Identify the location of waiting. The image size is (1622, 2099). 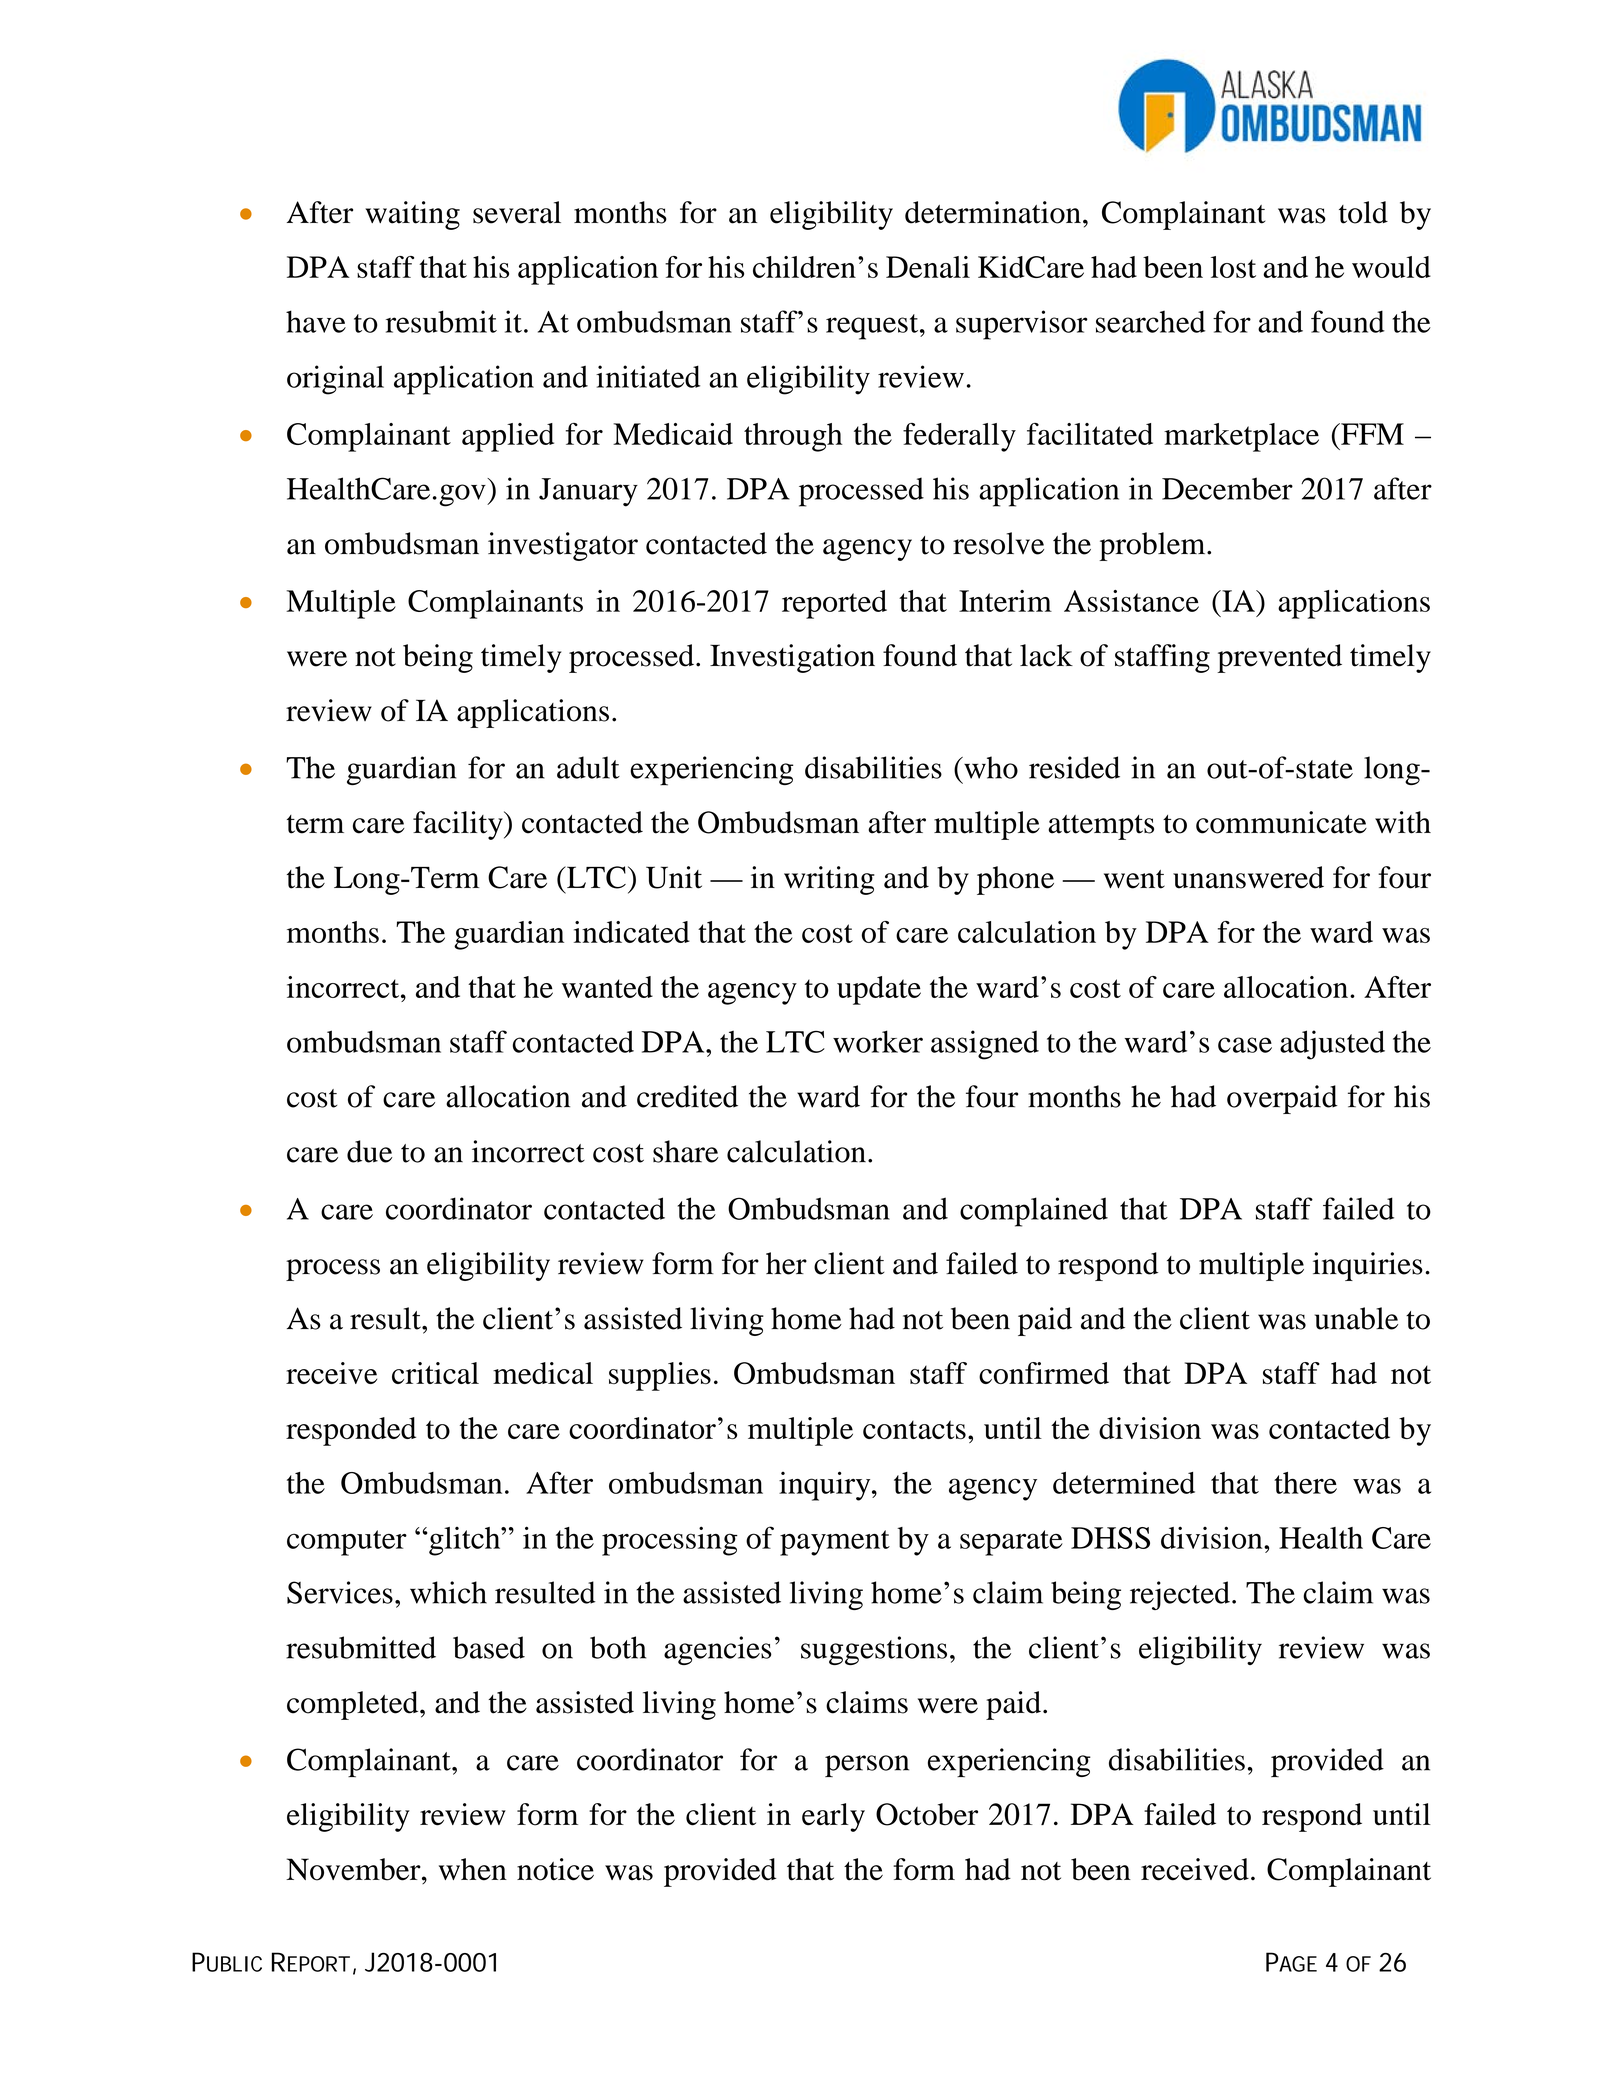
(412, 215).
